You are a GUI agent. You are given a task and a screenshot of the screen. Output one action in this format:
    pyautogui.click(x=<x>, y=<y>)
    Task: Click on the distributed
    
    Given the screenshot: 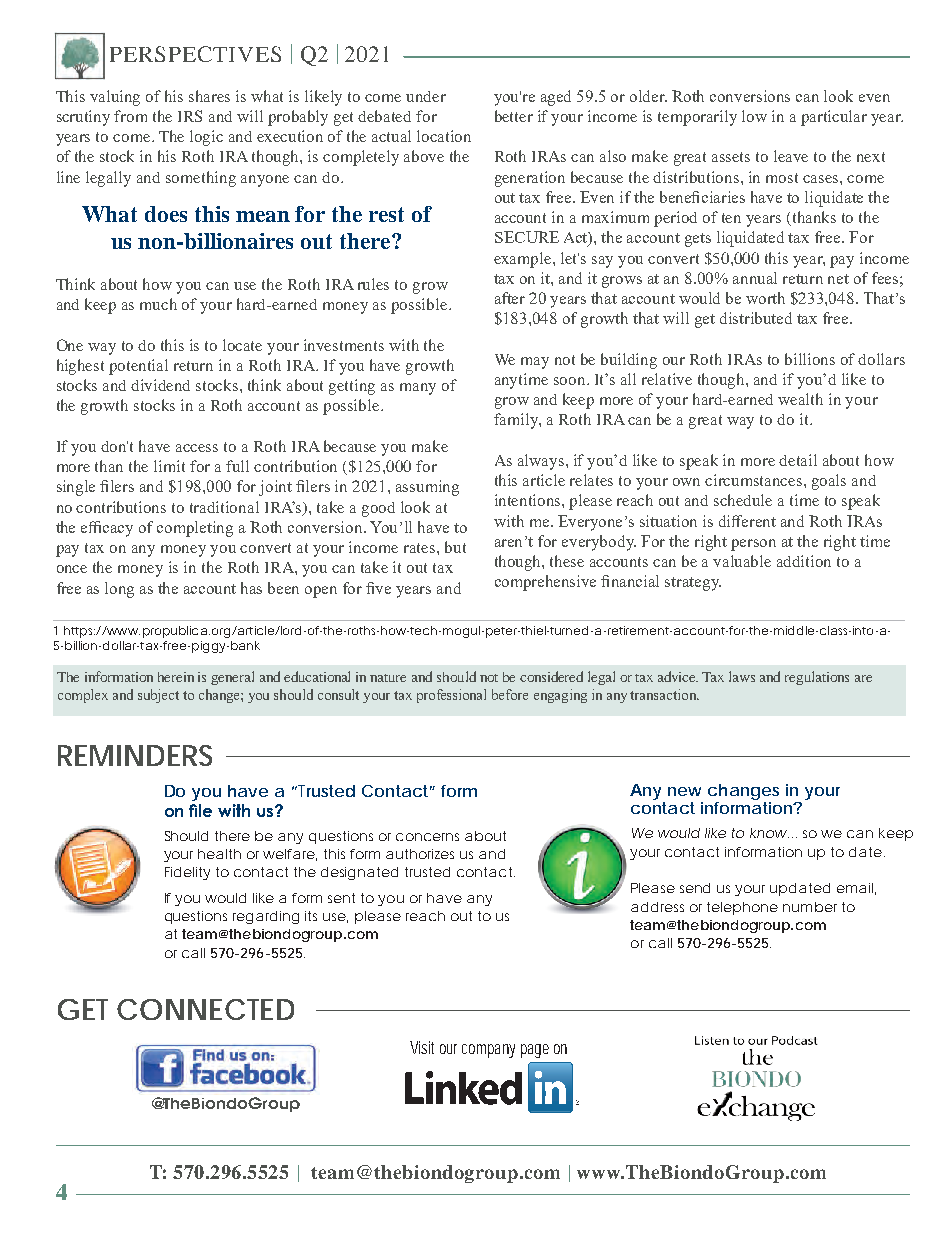 What is the action you would take?
    pyautogui.click(x=756, y=318)
